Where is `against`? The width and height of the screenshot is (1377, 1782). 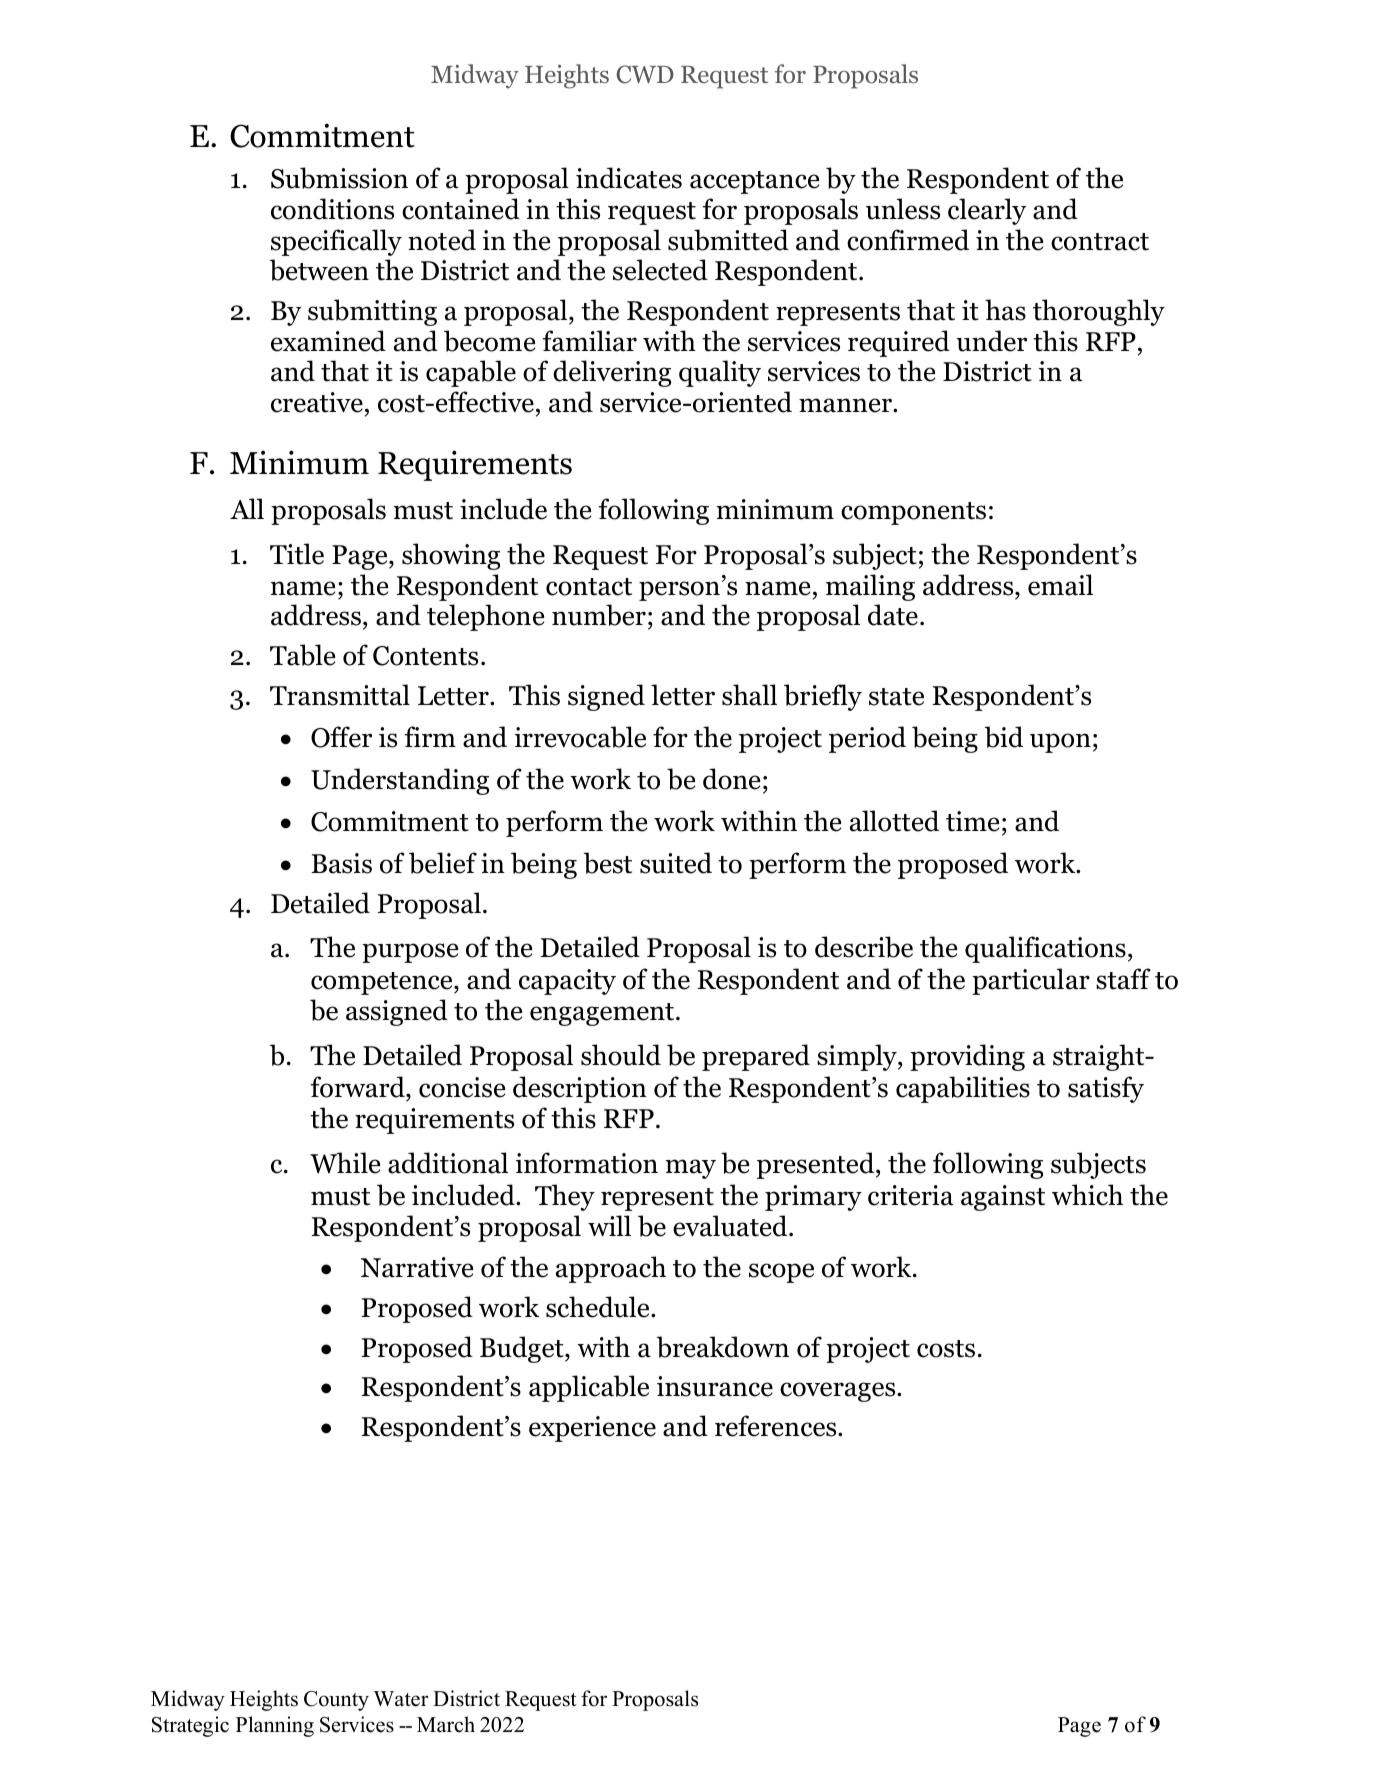 against is located at coordinates (1003, 1198).
